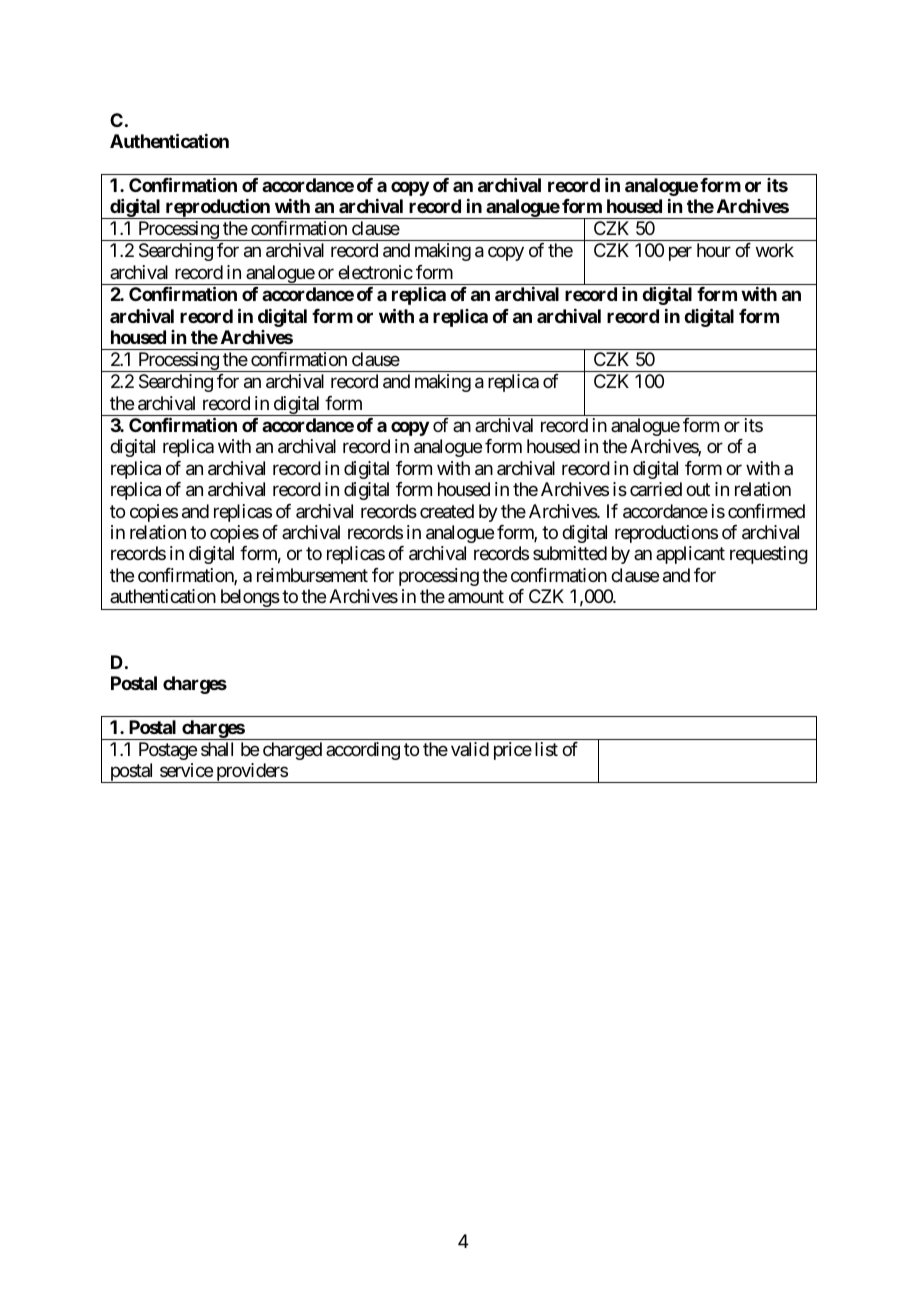 The width and height of the image is (924, 1308). What do you see at coordinates (375, 272) in the image?
I see `electronic` at bounding box center [375, 272].
